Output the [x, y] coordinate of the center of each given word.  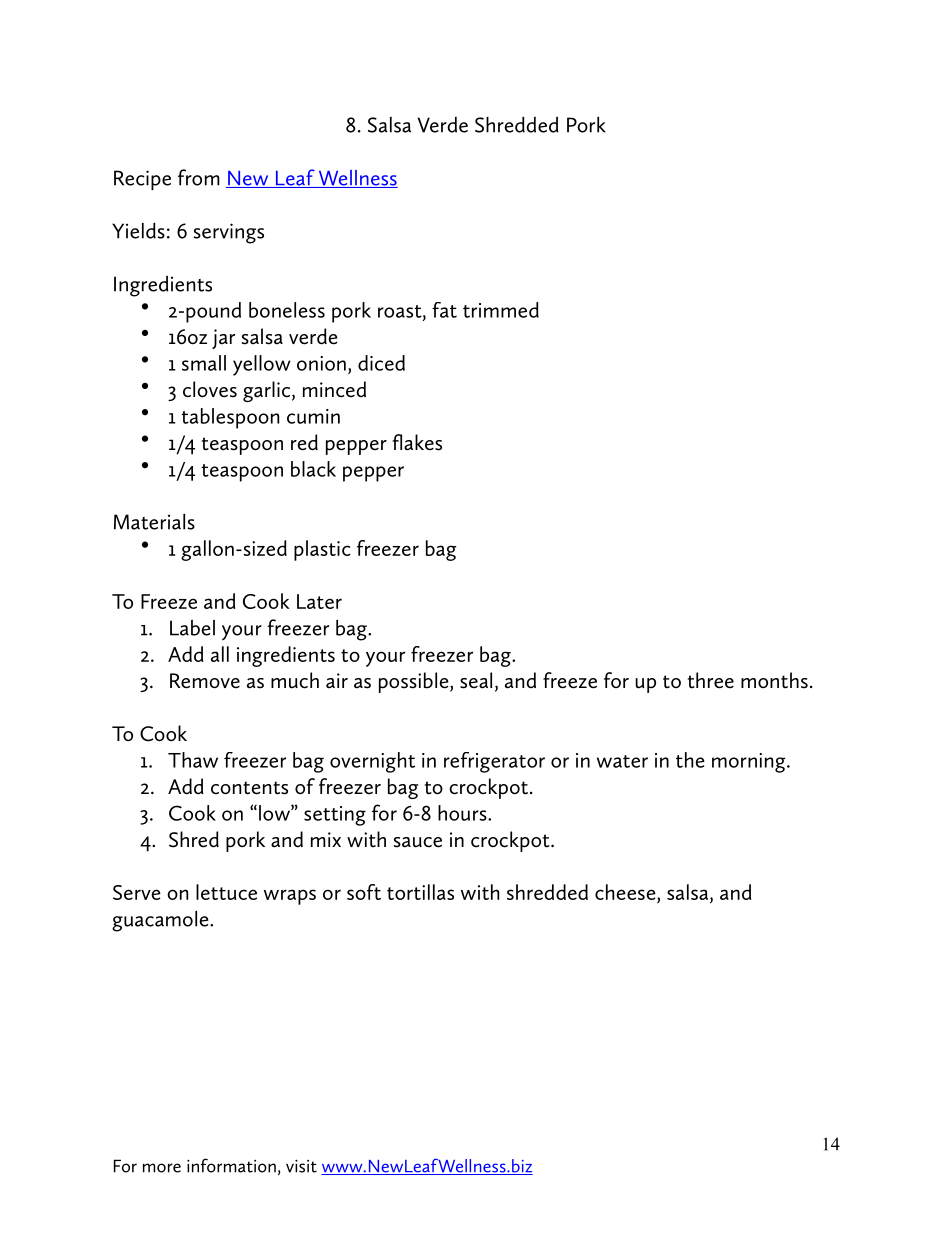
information [231, 1165]
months [774, 680]
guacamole [161, 921]
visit [301, 1166]
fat [444, 310]
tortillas [420, 892]
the [690, 760]
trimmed [501, 310]
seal [476, 680]
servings [228, 233]
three [711, 680]
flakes [417, 442]
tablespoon [230, 418]
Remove [205, 681]
